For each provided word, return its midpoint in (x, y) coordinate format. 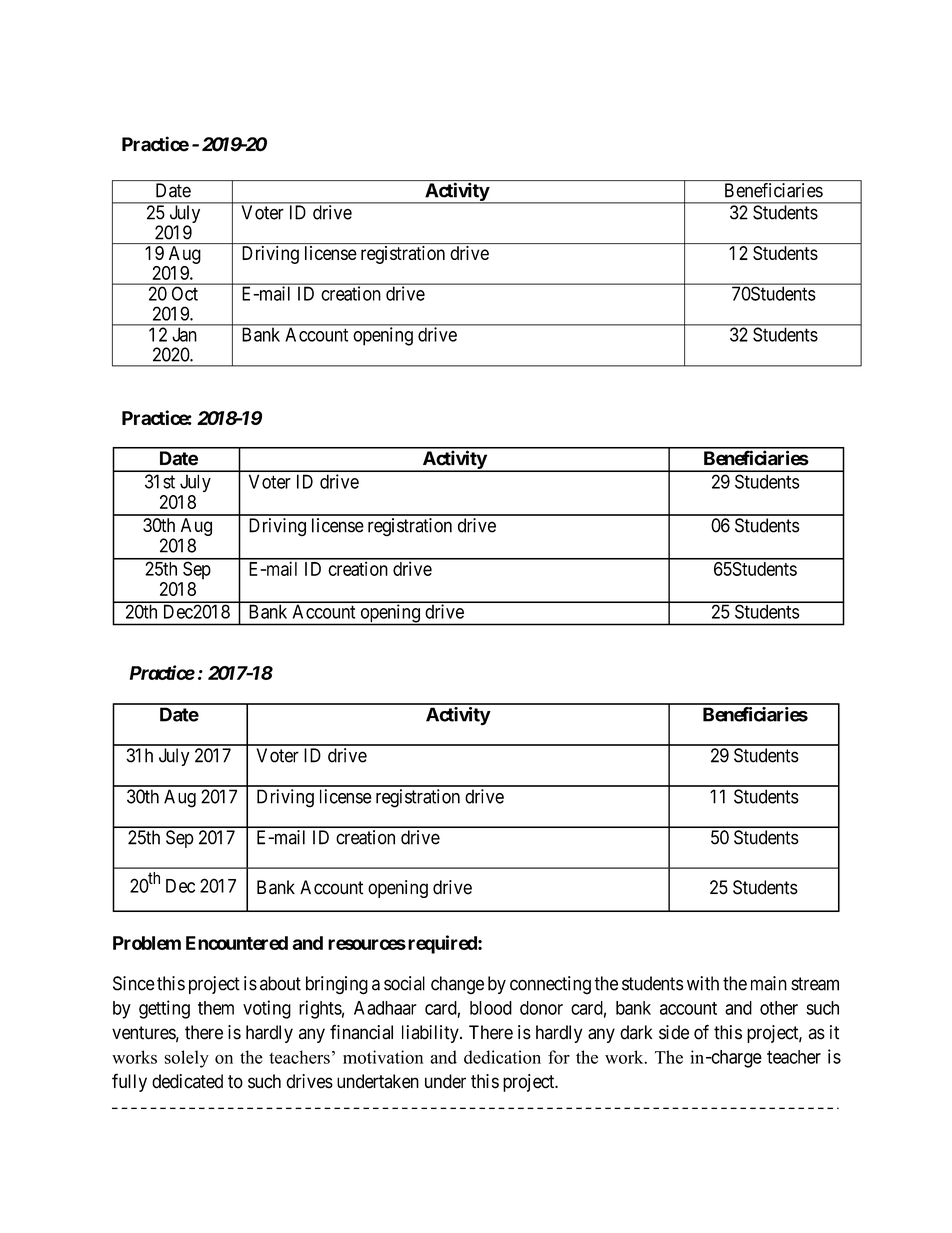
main (769, 983)
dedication (502, 1057)
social (404, 983)
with (703, 983)
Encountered (237, 943)
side (674, 1032)
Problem (147, 943)
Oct (185, 294)
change (457, 985)
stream (815, 984)
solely (186, 1059)
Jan (184, 334)
